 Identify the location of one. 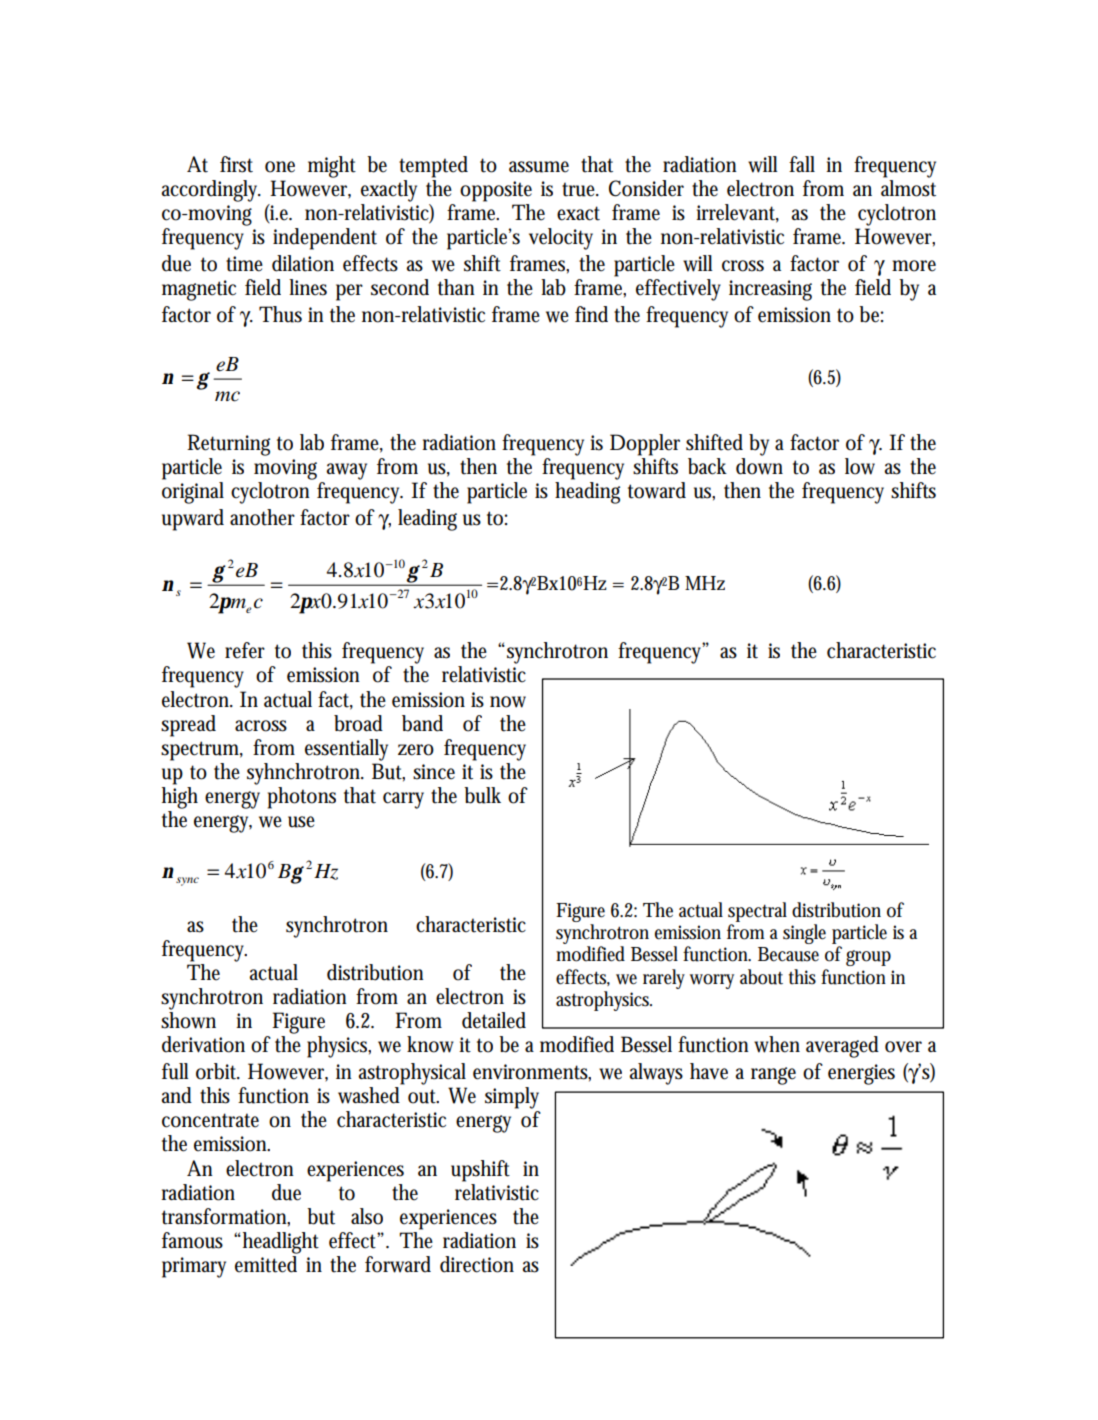
(280, 167).
